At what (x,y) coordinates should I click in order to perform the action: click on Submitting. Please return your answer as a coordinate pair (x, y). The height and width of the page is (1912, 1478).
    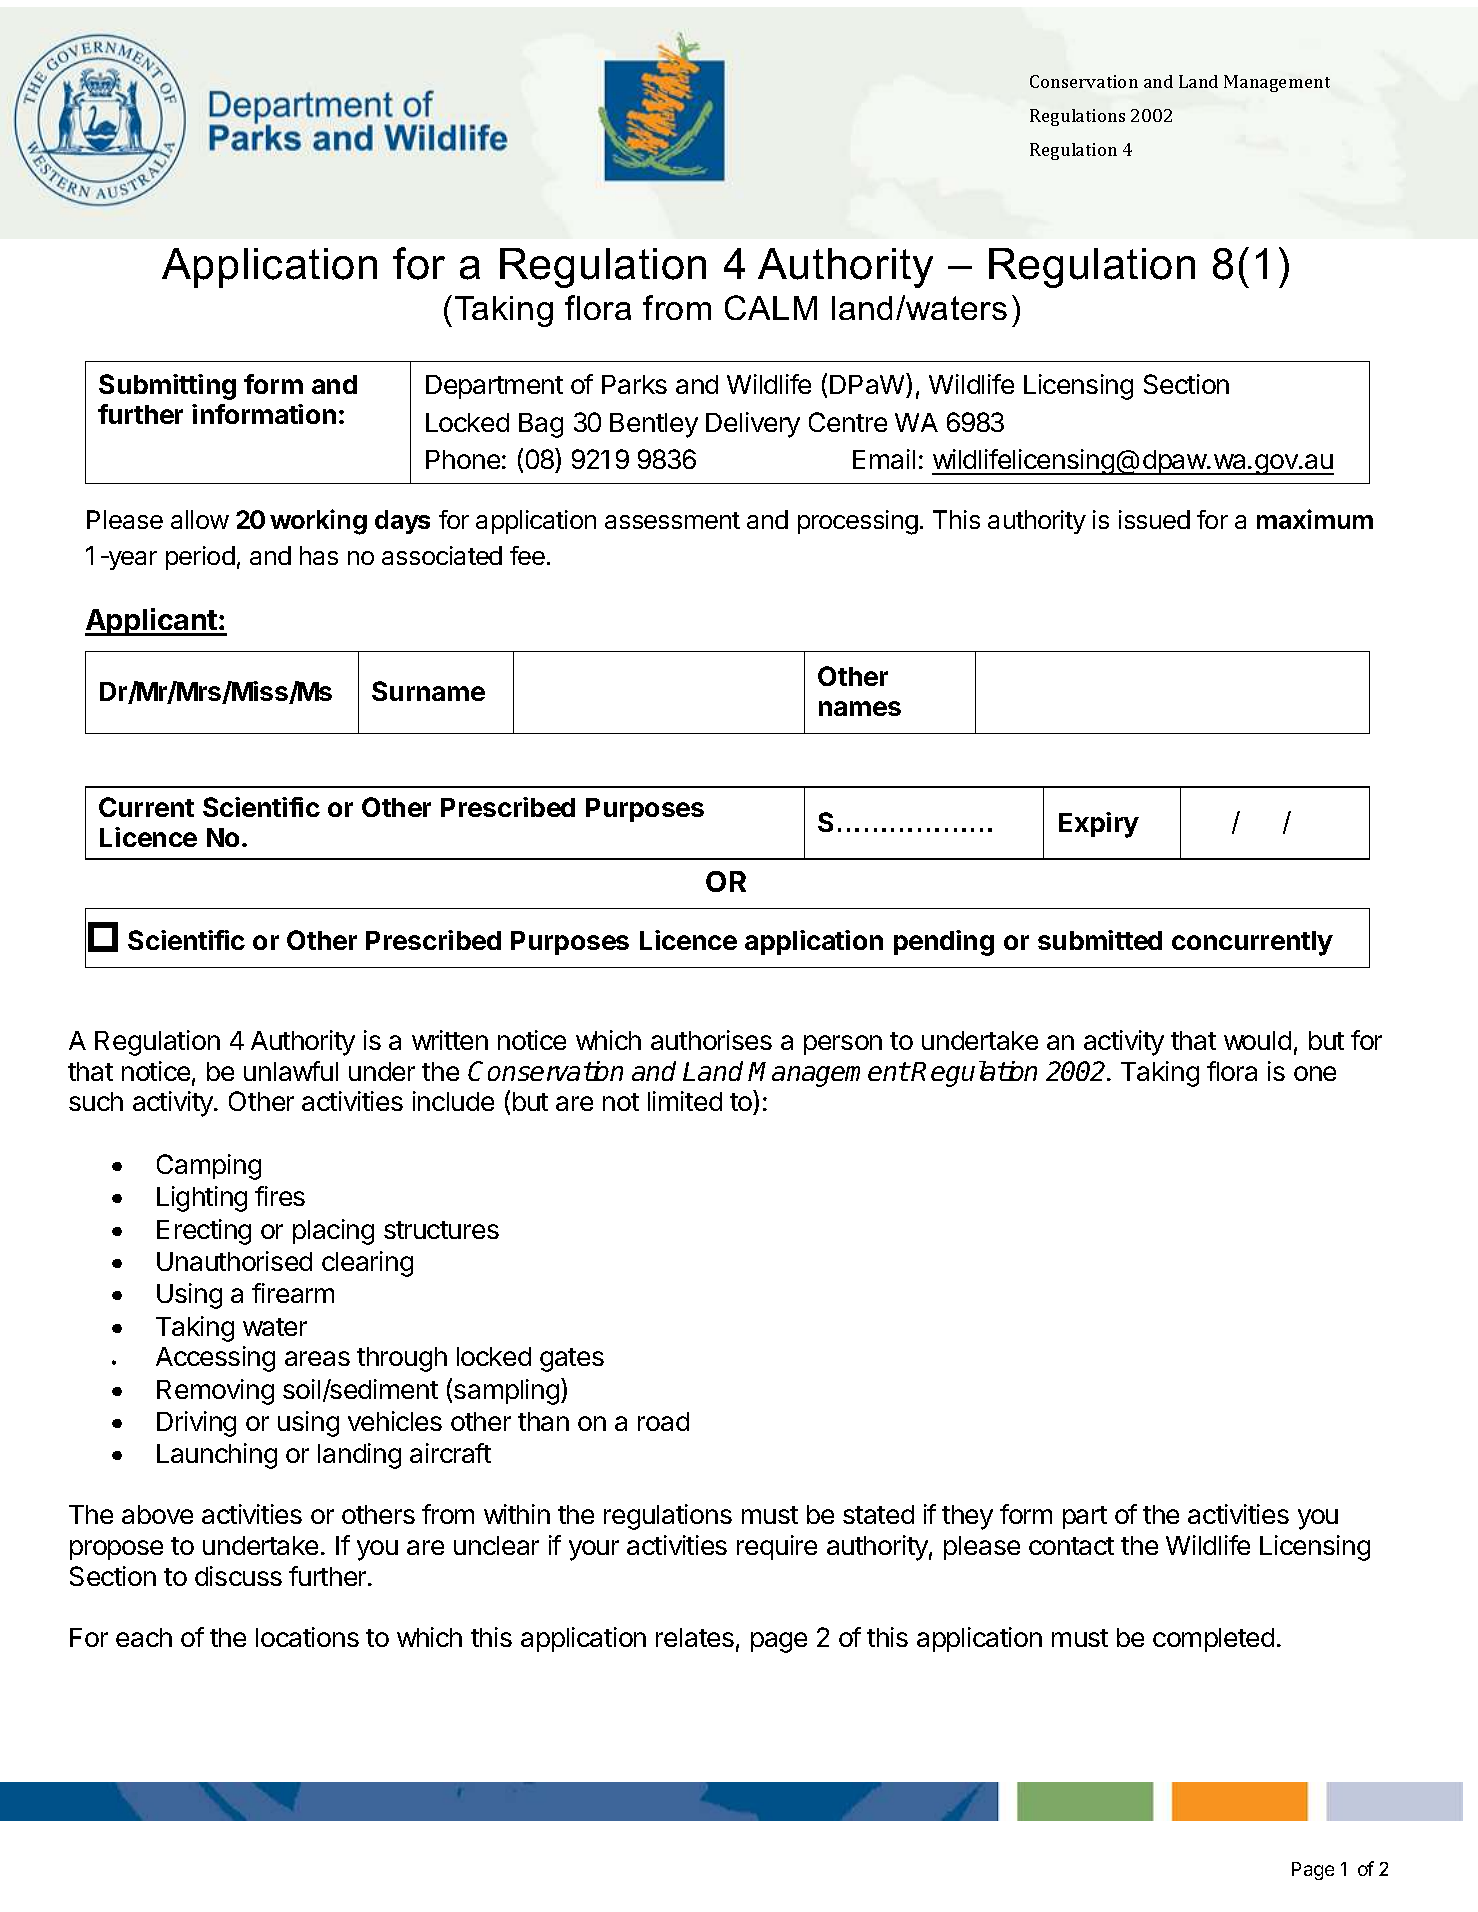
    Looking at the image, I should click on (167, 387).
